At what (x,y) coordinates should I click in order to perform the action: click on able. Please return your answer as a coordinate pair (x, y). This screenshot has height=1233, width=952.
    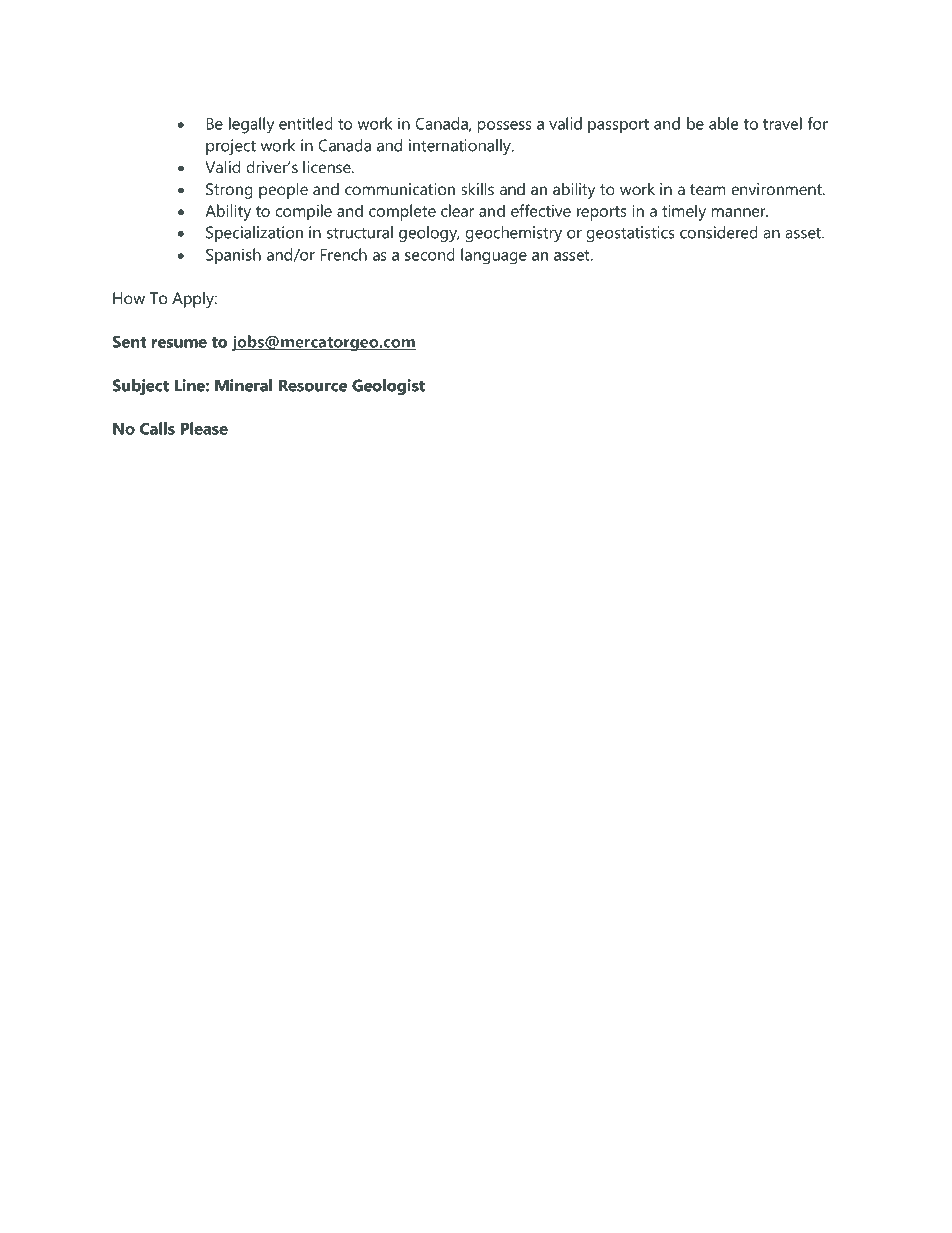
    Looking at the image, I should click on (723, 123).
